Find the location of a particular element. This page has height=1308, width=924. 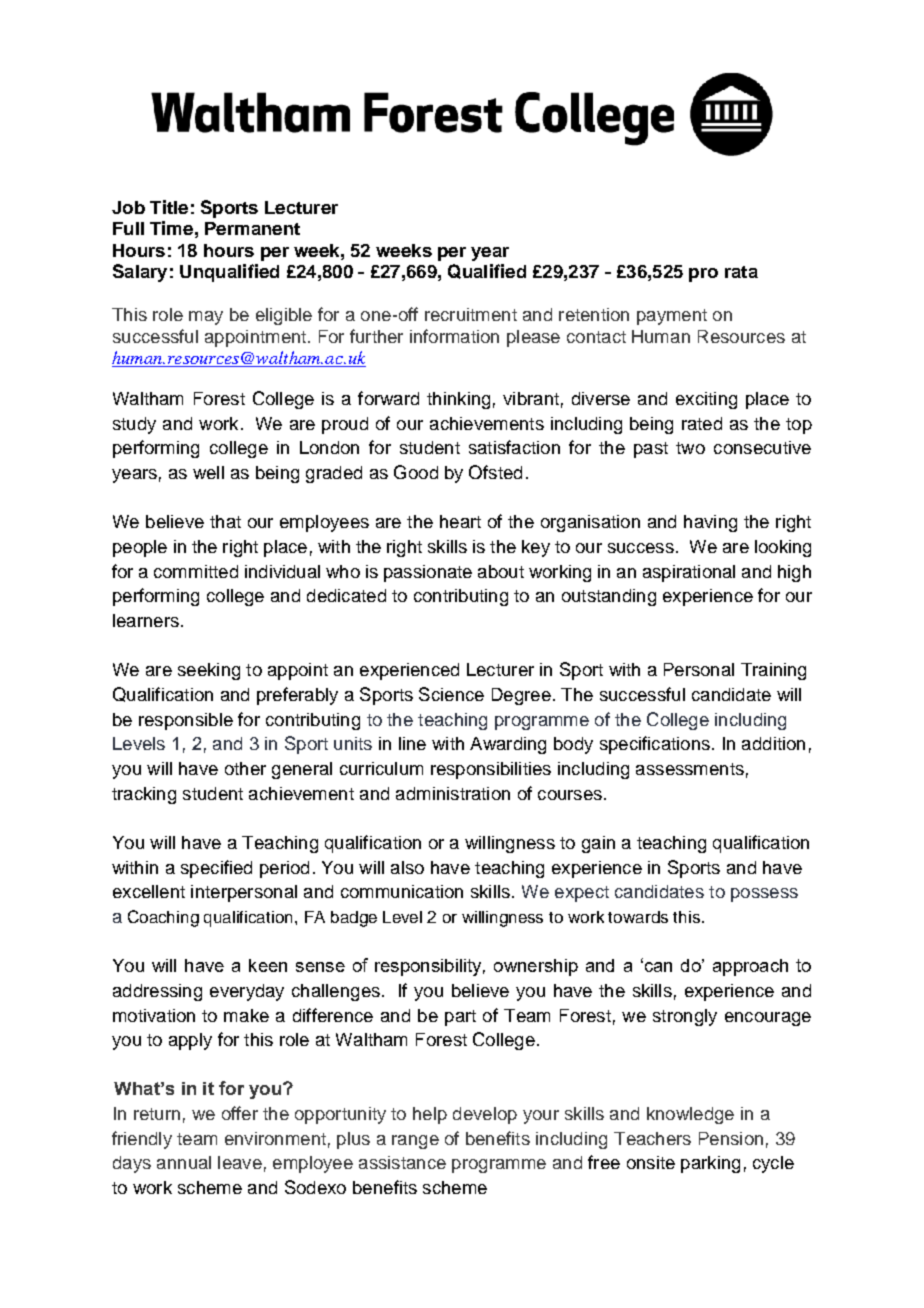

having is located at coordinates (710, 523).
